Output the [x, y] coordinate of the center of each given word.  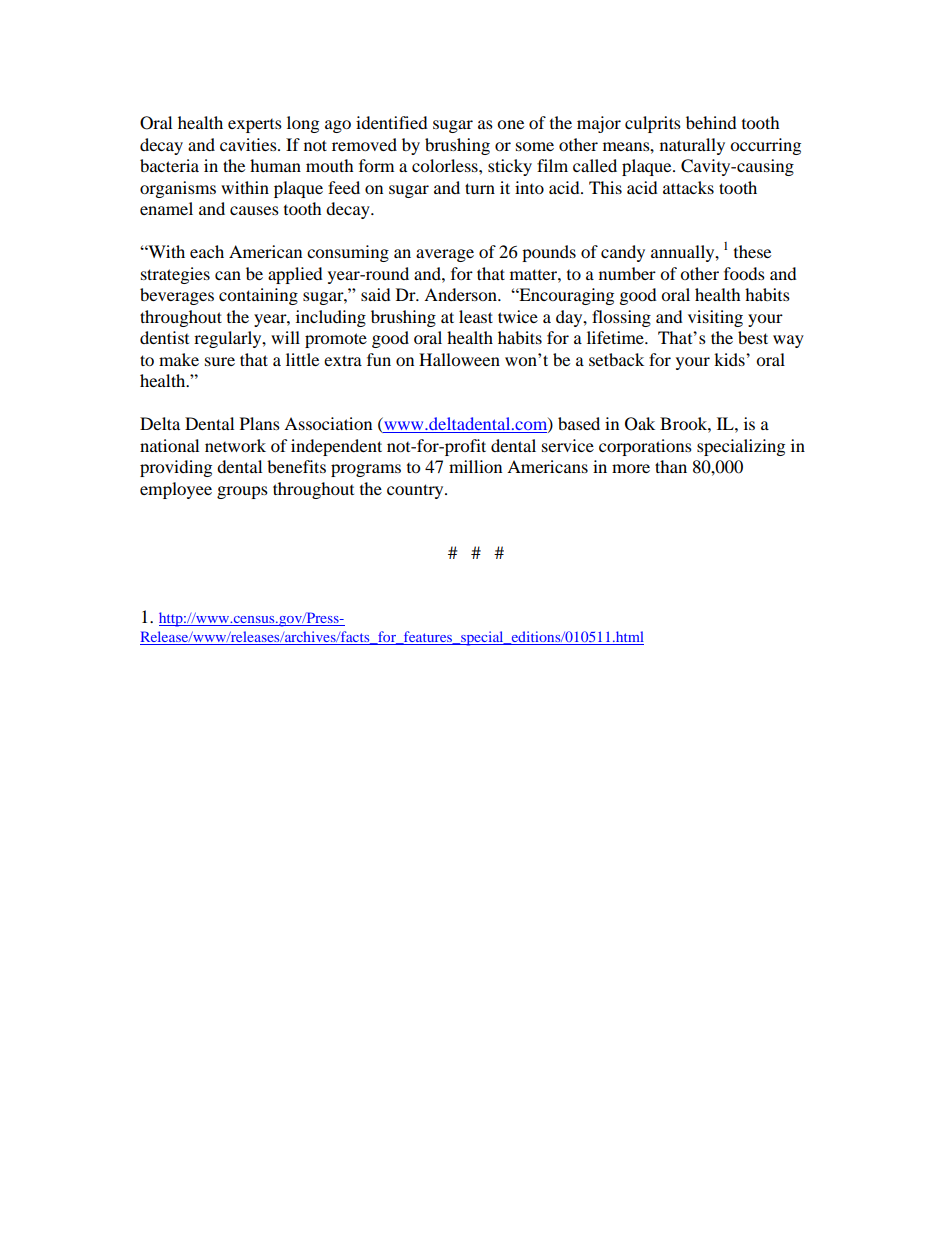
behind [711, 122]
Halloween [459, 359]
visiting [715, 318]
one [510, 124]
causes [254, 210]
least [476, 316]
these [752, 251]
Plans [260, 423]
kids [730, 359]
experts [255, 126]
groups [242, 492]
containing [258, 296]
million [475, 466]
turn [480, 188]
